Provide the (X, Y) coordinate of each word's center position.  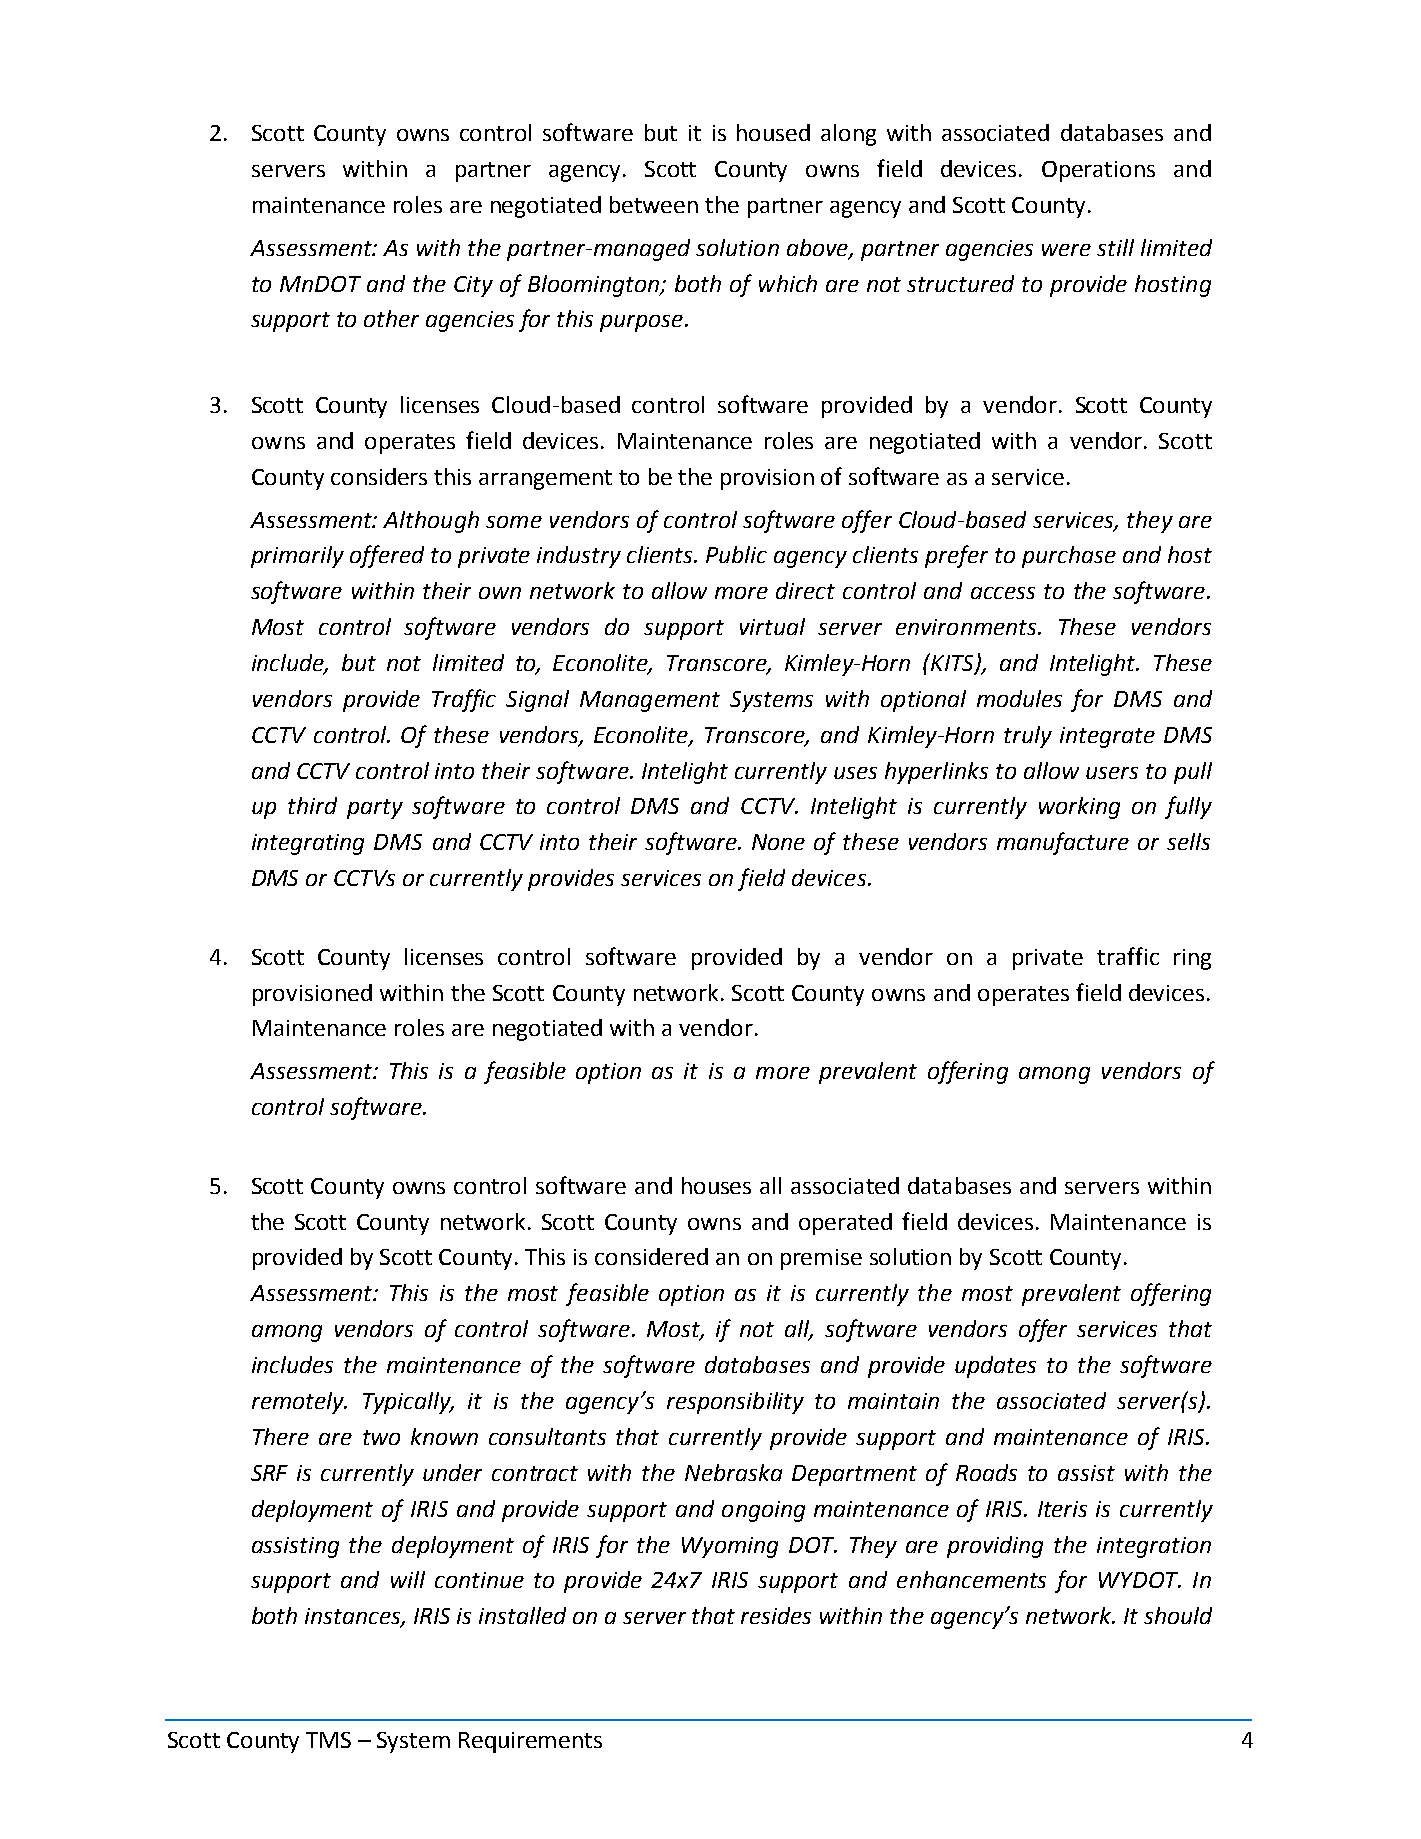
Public (736, 554)
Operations (1098, 171)
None (778, 842)
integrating (308, 844)
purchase (1069, 557)
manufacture (1063, 843)
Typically (408, 1403)
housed (773, 132)
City (473, 286)
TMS (328, 1740)
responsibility (735, 1403)
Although (431, 522)
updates (995, 1367)
